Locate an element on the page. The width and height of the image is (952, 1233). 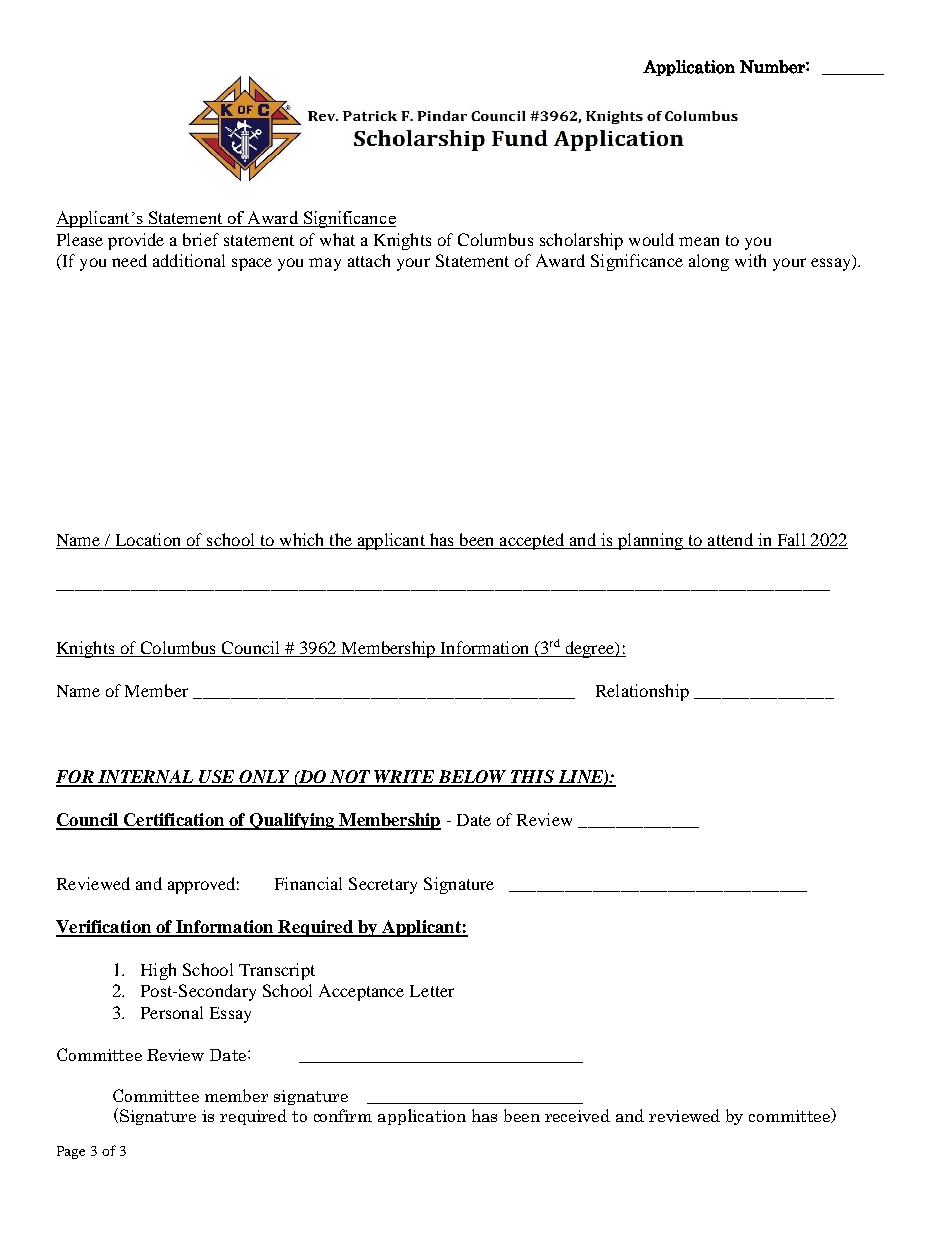
along is located at coordinates (709, 262).
